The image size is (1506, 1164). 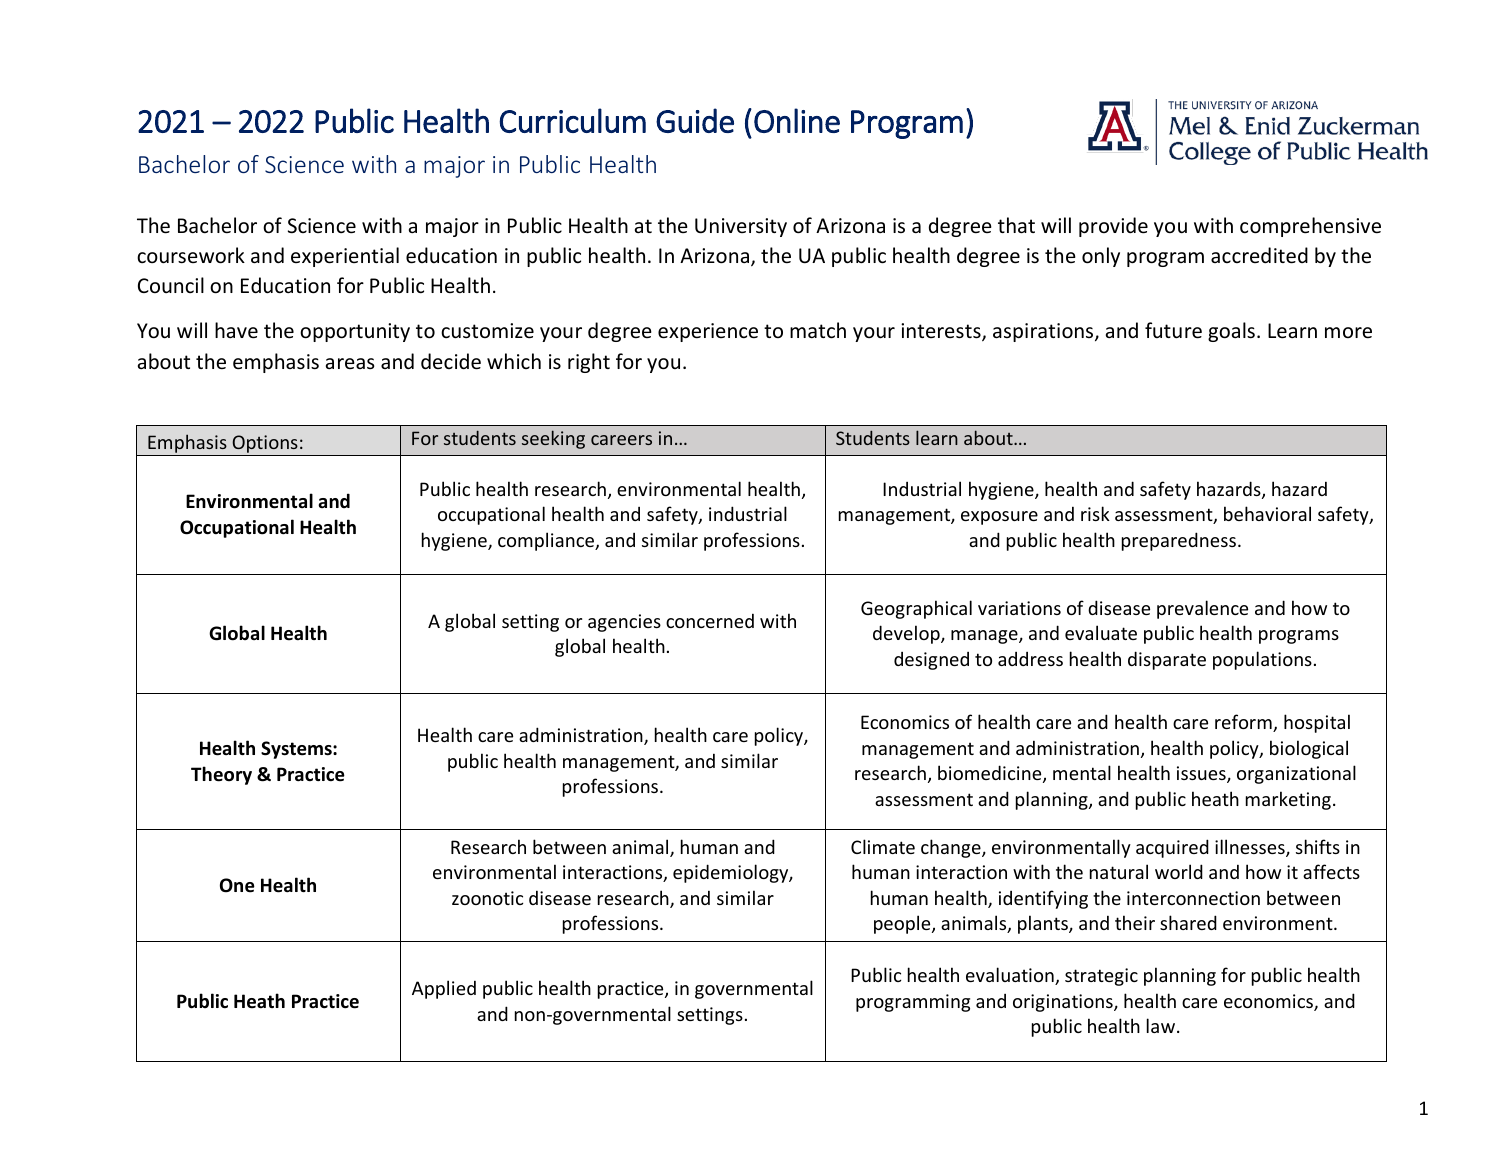 I want to click on Systems, so click(x=297, y=750).
